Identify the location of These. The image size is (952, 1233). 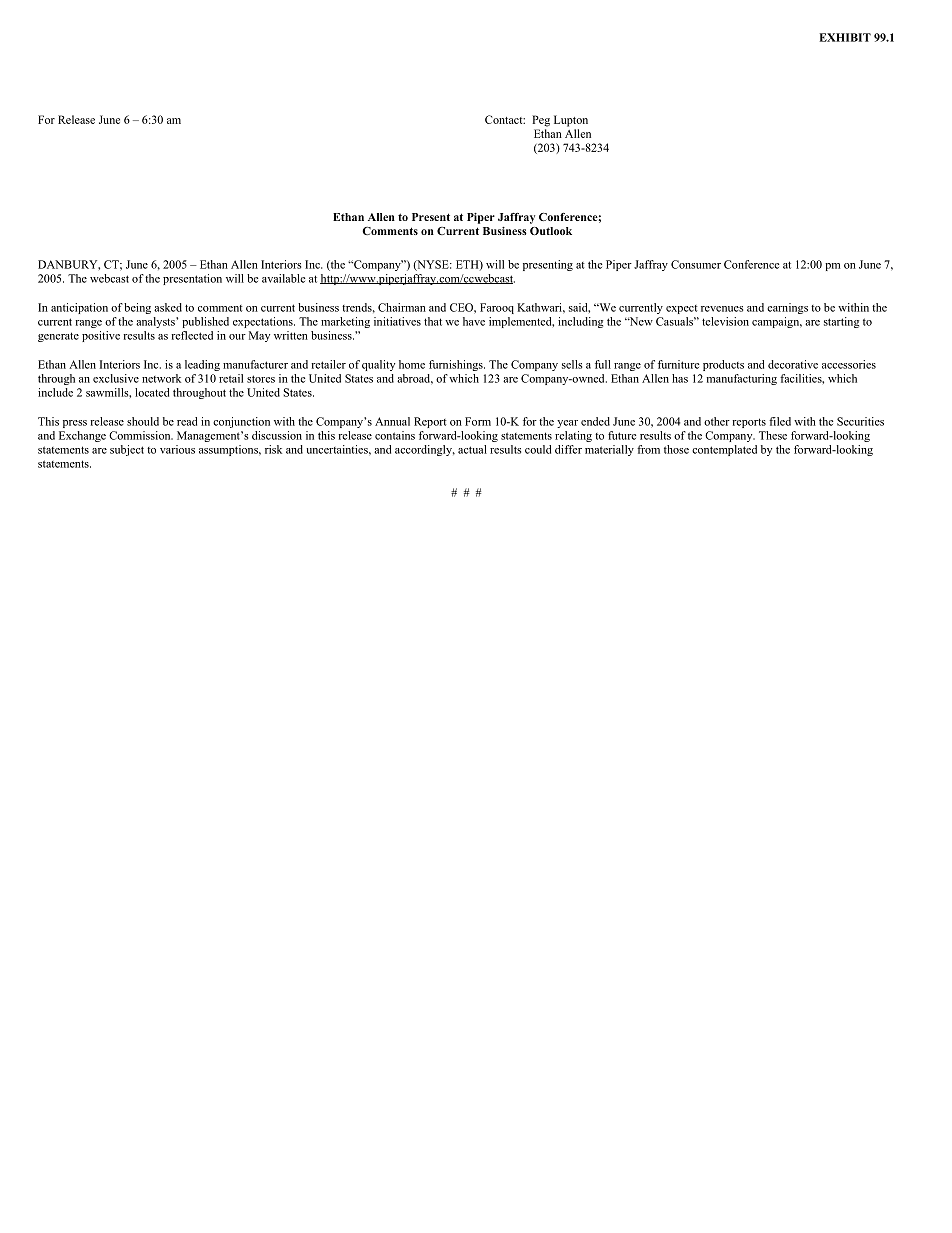
(773, 435).
